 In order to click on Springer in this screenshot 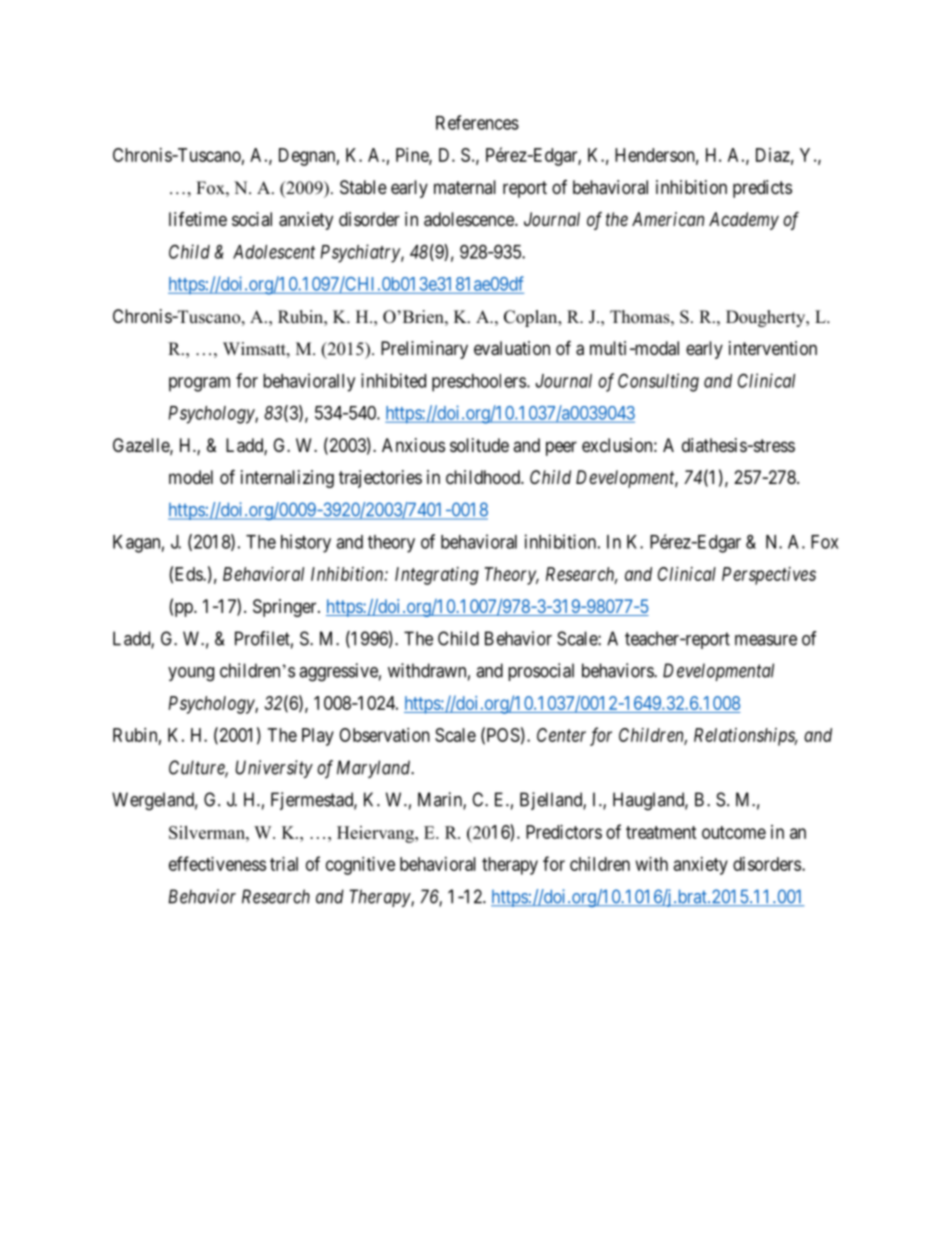, I will do `click(286, 608)`.
